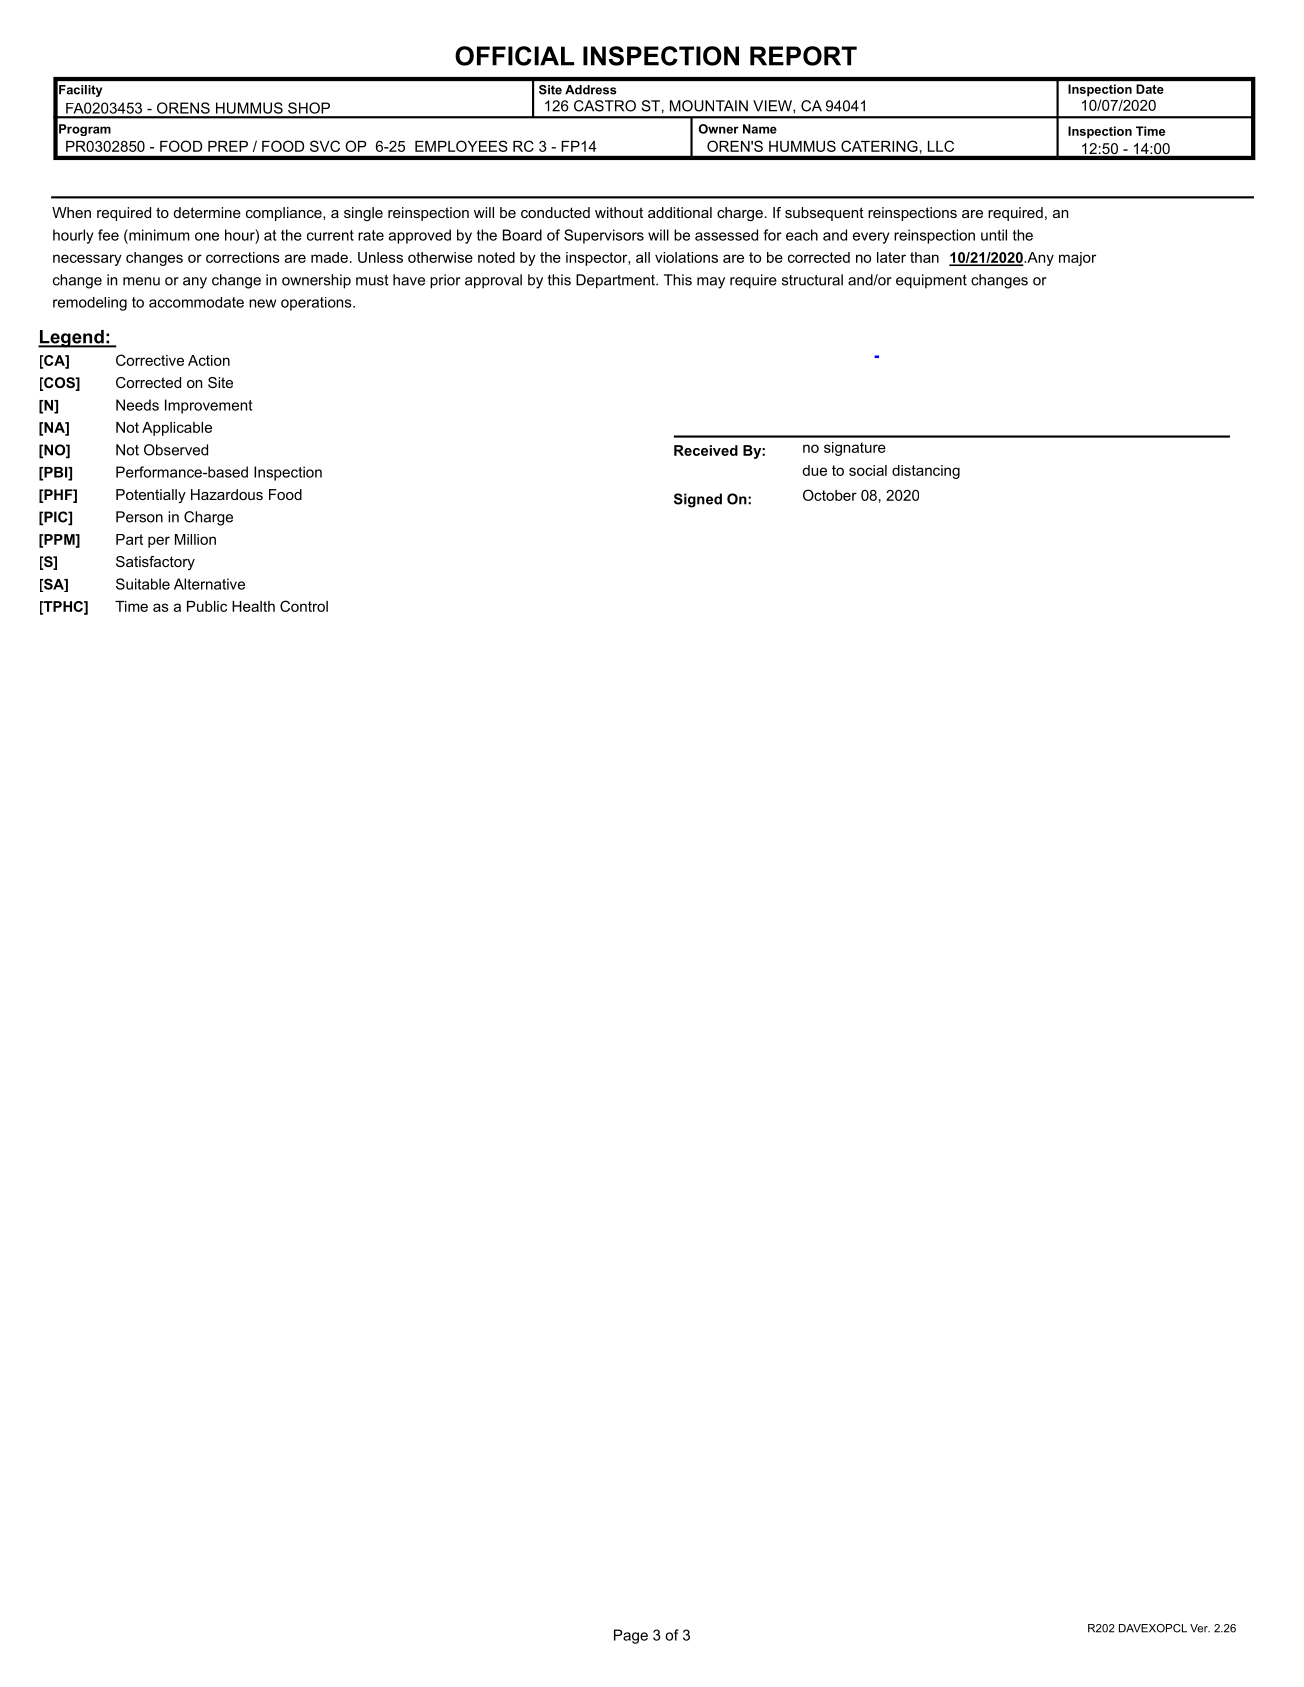 Image resolution: width=1304 pixels, height=1687 pixels. What do you see at coordinates (698, 500) in the document?
I see `Signed` at bounding box center [698, 500].
